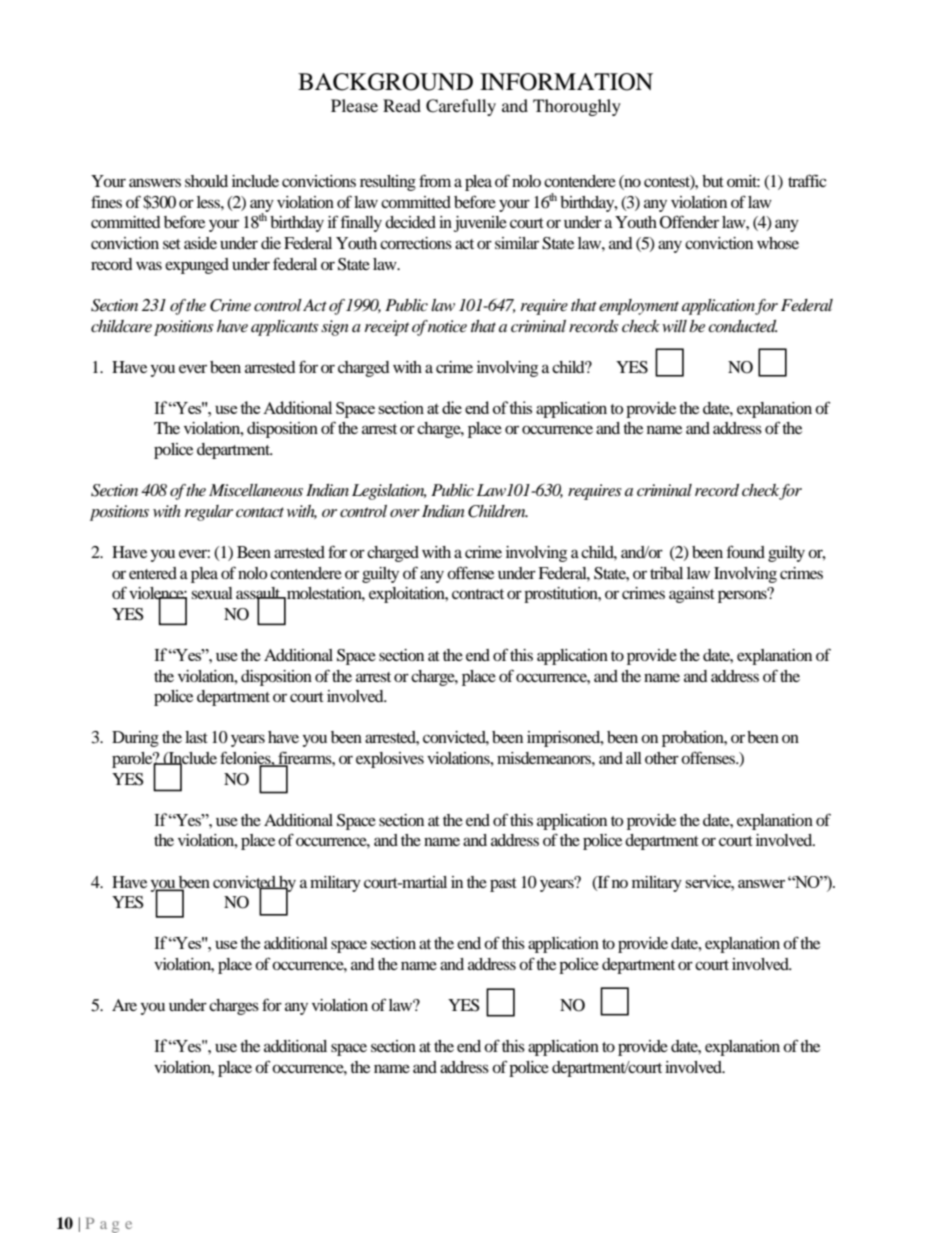 The image size is (952, 1233). What do you see at coordinates (478, 594) in the image?
I see `contract` at bounding box center [478, 594].
